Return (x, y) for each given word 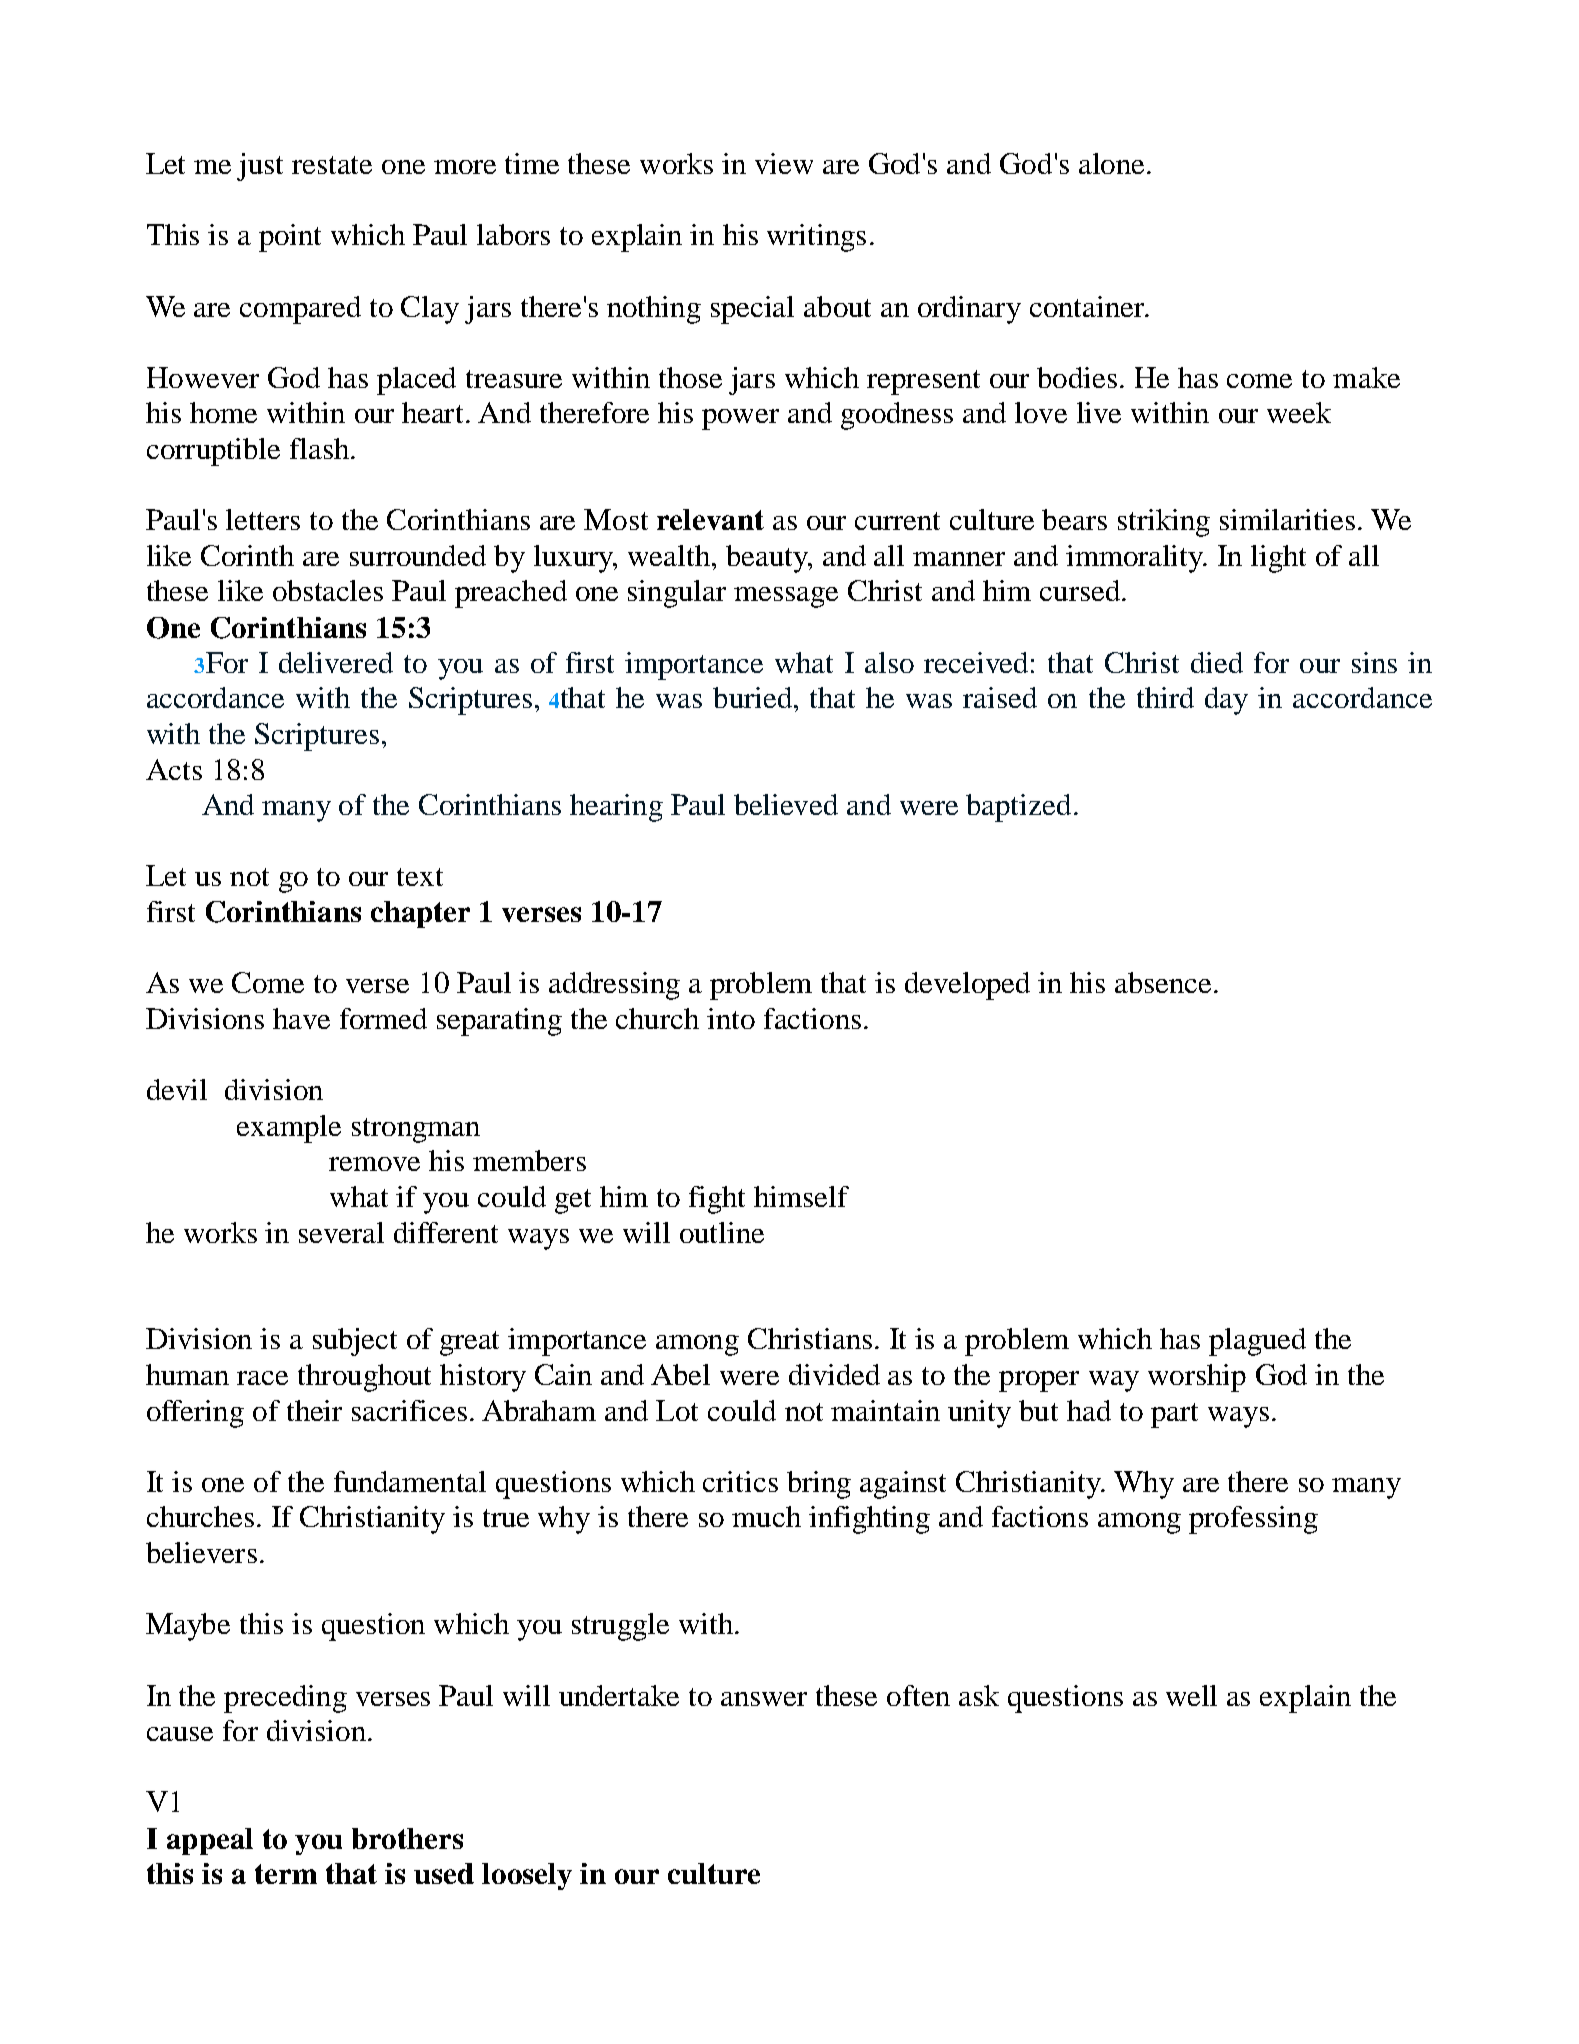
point (290, 238)
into (731, 1018)
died (1217, 662)
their (314, 1410)
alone (1111, 163)
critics (740, 1481)
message (786, 597)
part (1174, 1415)
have (301, 1018)
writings (816, 238)
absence (1163, 982)
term (286, 1874)
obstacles (328, 590)
